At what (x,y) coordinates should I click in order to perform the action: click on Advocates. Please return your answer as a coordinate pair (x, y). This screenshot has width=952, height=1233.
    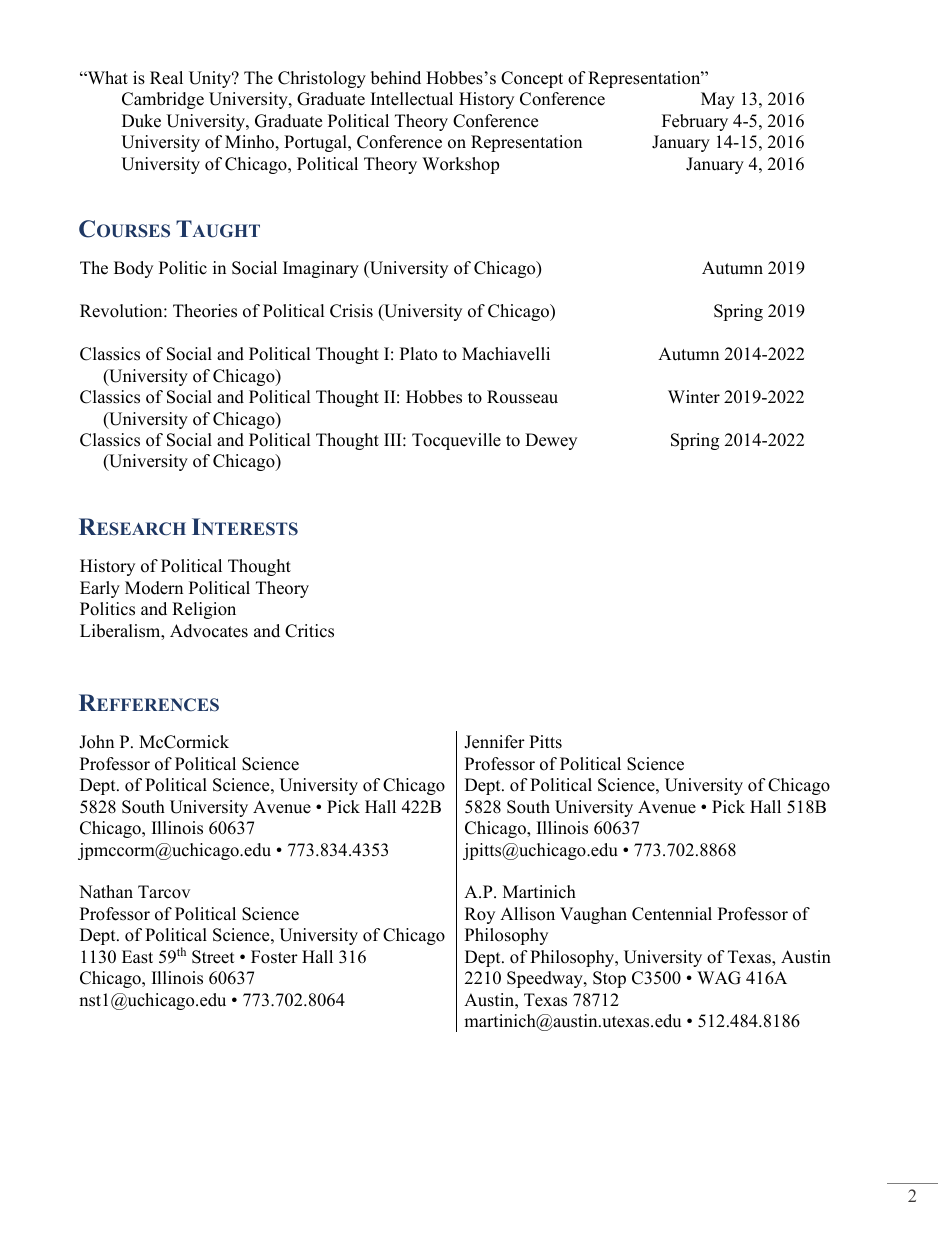
    Looking at the image, I should click on (209, 631).
